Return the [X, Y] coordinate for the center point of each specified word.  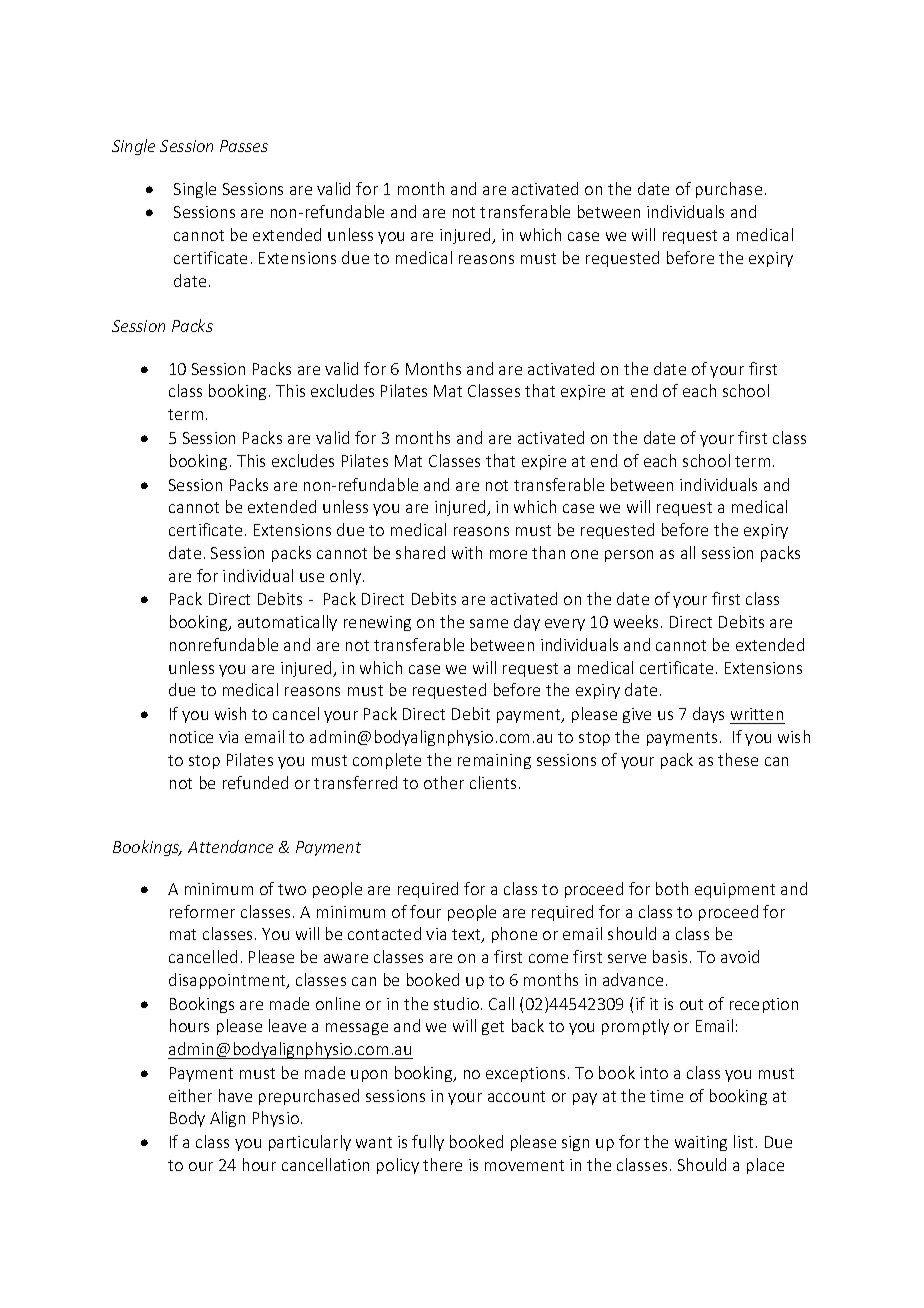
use [312, 577]
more [508, 554]
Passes [244, 146]
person [629, 556]
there [442, 1164]
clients [493, 782]
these [738, 759]
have [235, 1095]
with [467, 552]
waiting [701, 1143]
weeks [636, 621]
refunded [255, 782]
